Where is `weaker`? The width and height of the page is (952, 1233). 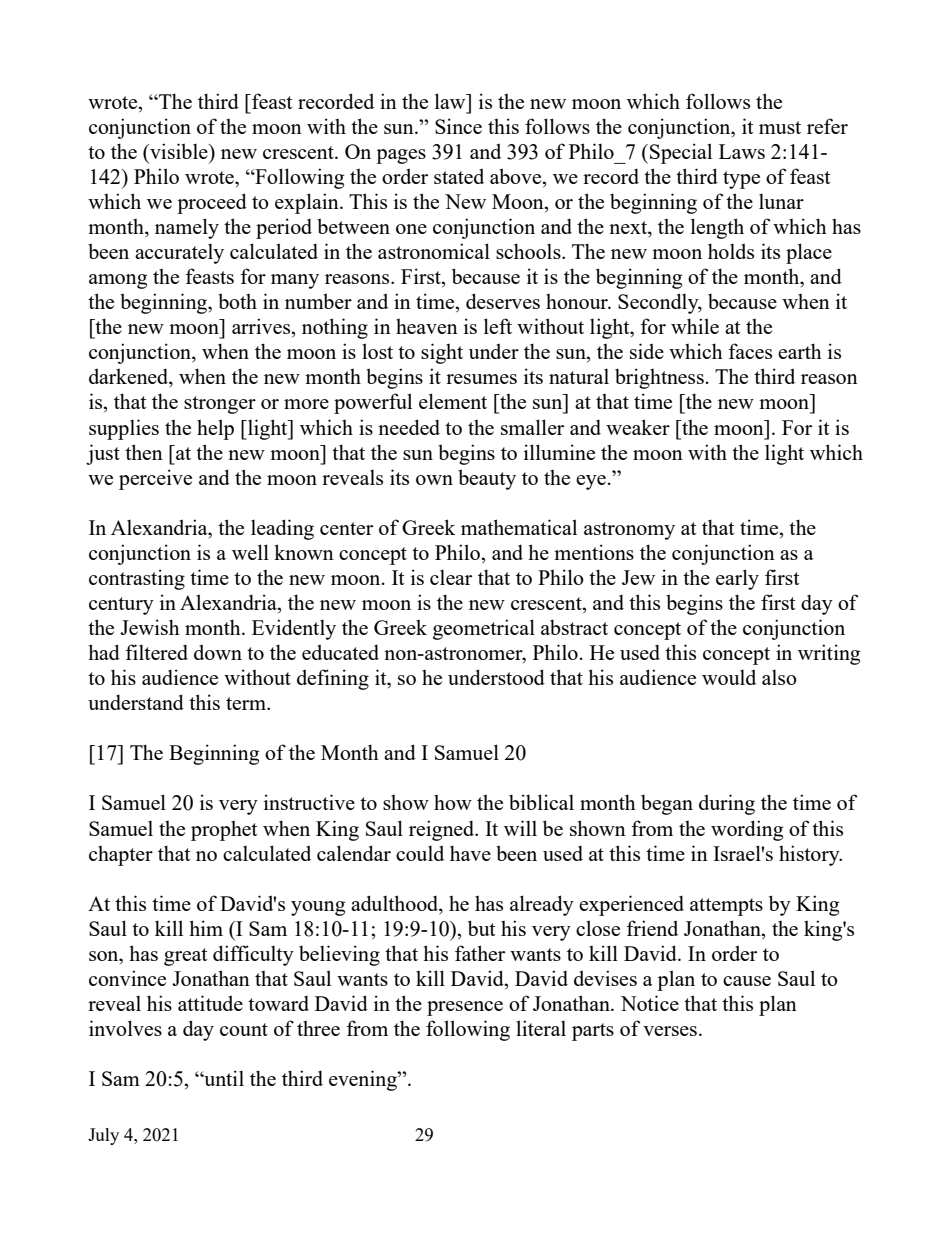
weaker is located at coordinates (638, 427).
